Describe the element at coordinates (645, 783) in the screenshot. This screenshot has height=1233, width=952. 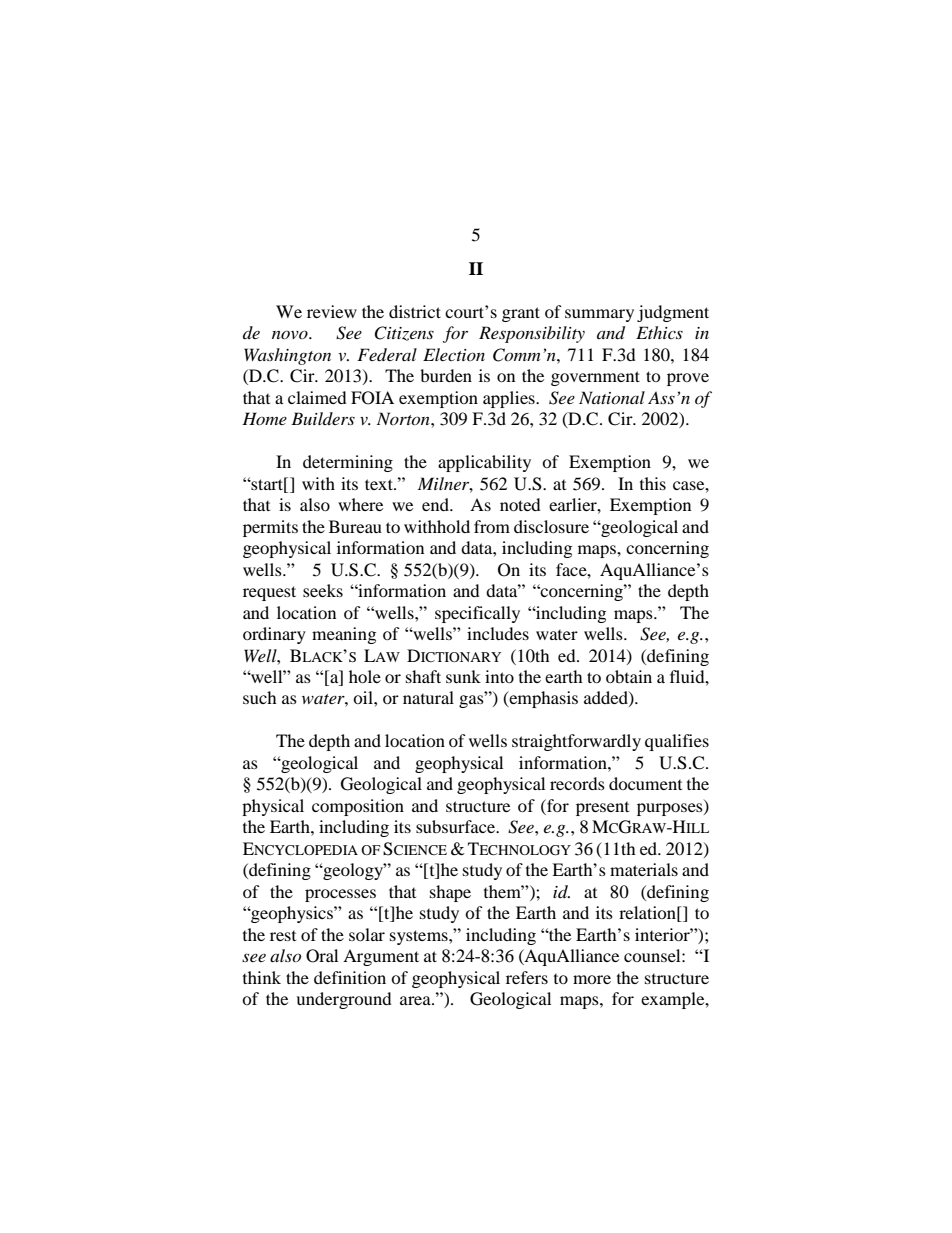
I see `document` at that location.
